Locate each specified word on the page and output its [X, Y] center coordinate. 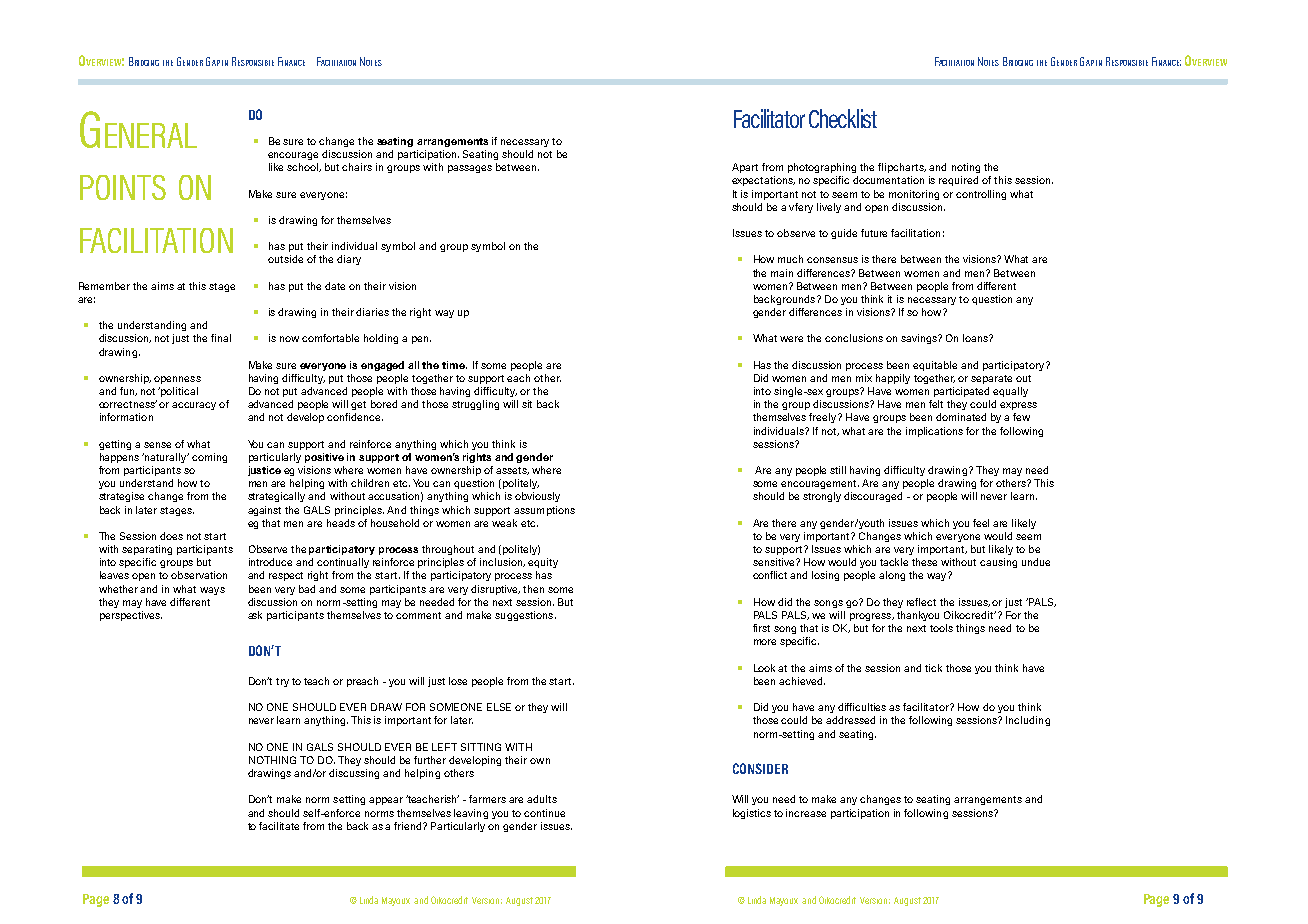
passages [470, 169]
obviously [537, 497]
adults [542, 799]
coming [209, 458]
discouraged [873, 497]
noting [966, 168]
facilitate [279, 826]
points [123, 187]
